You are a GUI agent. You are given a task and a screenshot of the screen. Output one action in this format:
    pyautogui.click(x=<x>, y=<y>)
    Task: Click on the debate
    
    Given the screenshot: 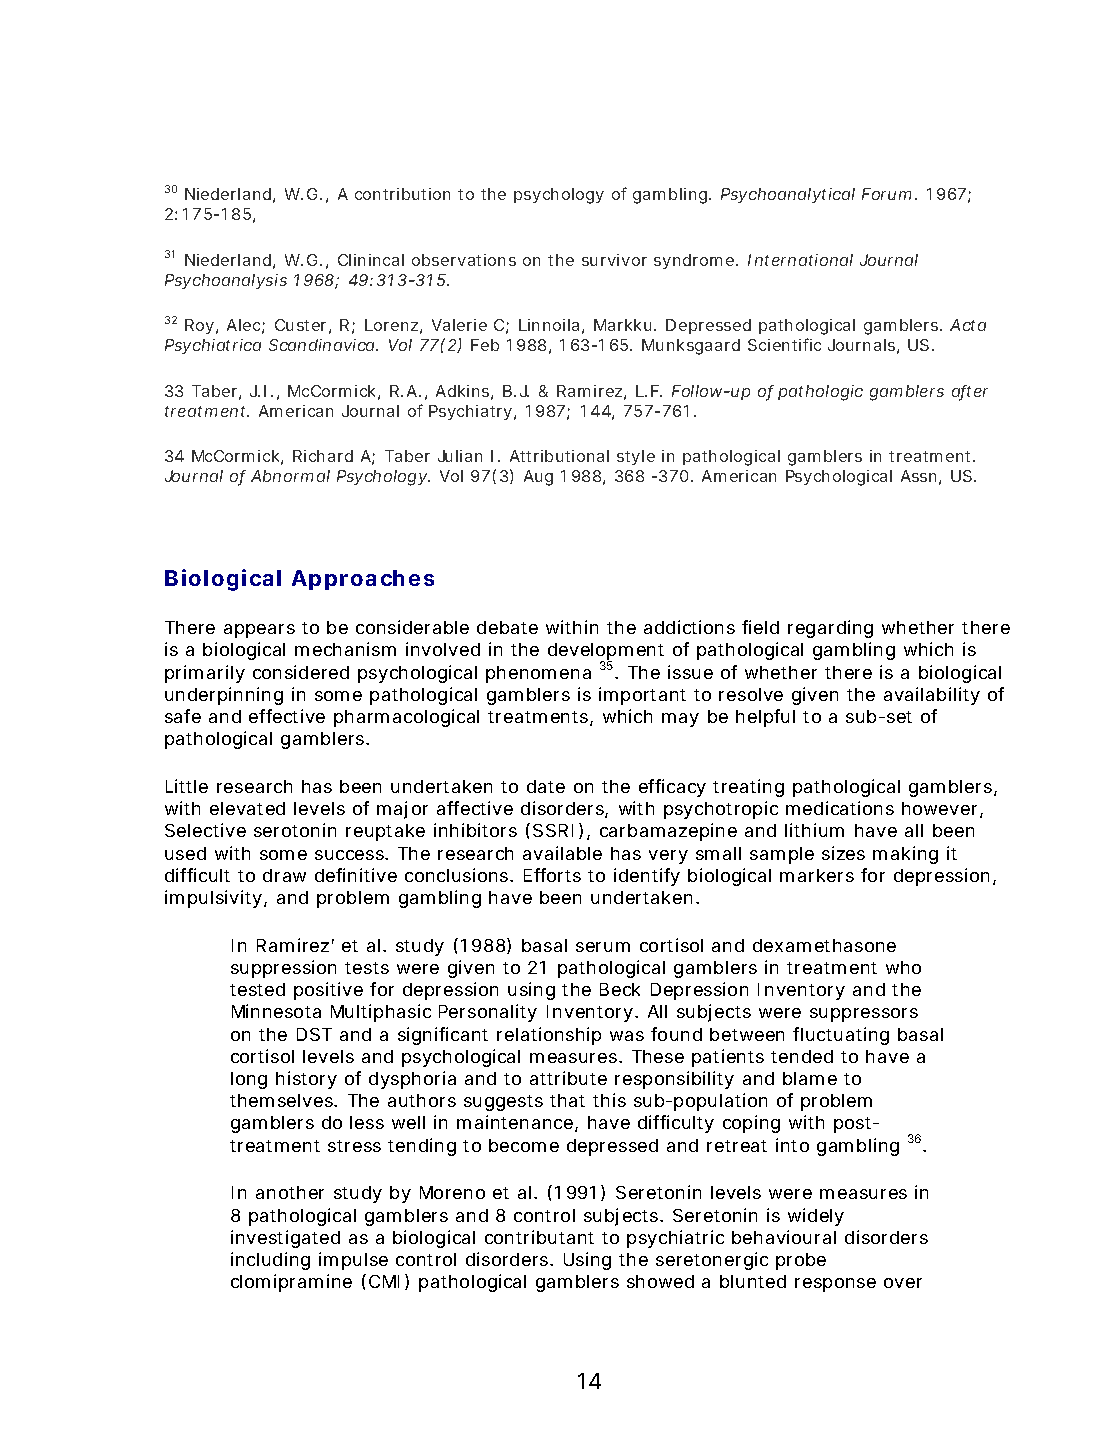 What is the action you would take?
    pyautogui.click(x=507, y=627)
